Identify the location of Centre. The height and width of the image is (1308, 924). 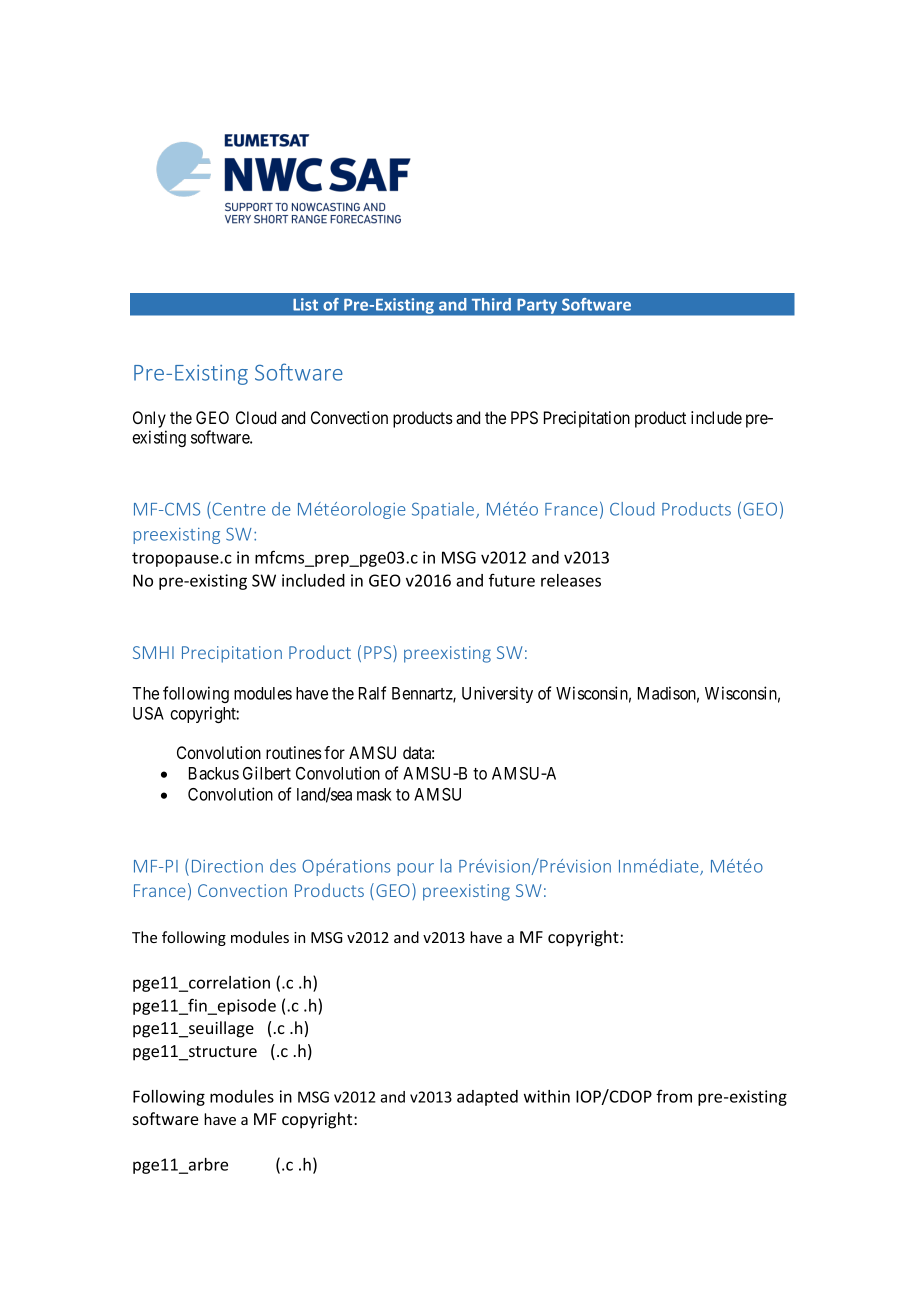
(238, 509).
